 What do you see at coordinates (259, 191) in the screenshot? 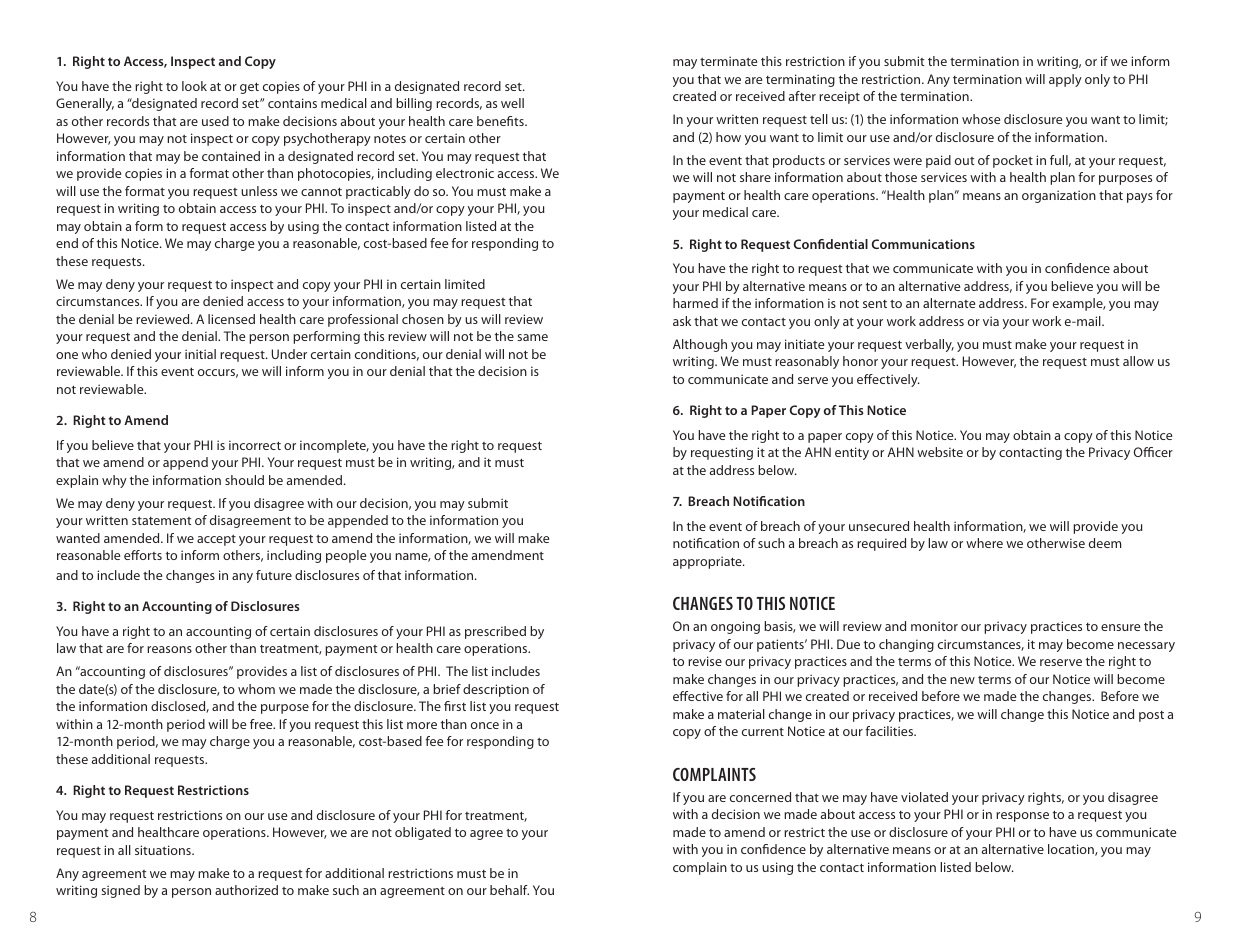
I see `unless` at bounding box center [259, 191].
